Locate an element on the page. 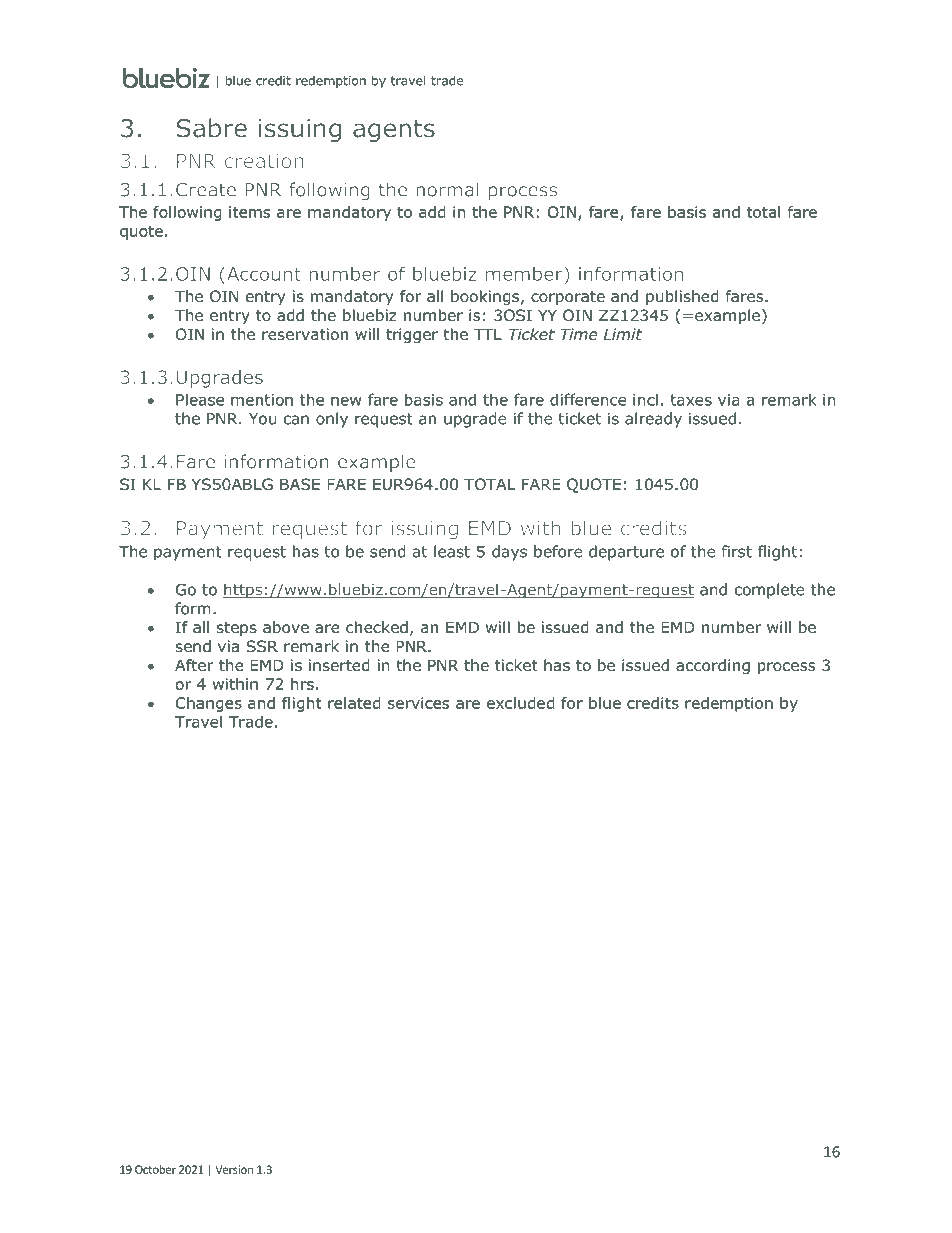 The image size is (952, 1233). creation is located at coordinates (264, 161).
